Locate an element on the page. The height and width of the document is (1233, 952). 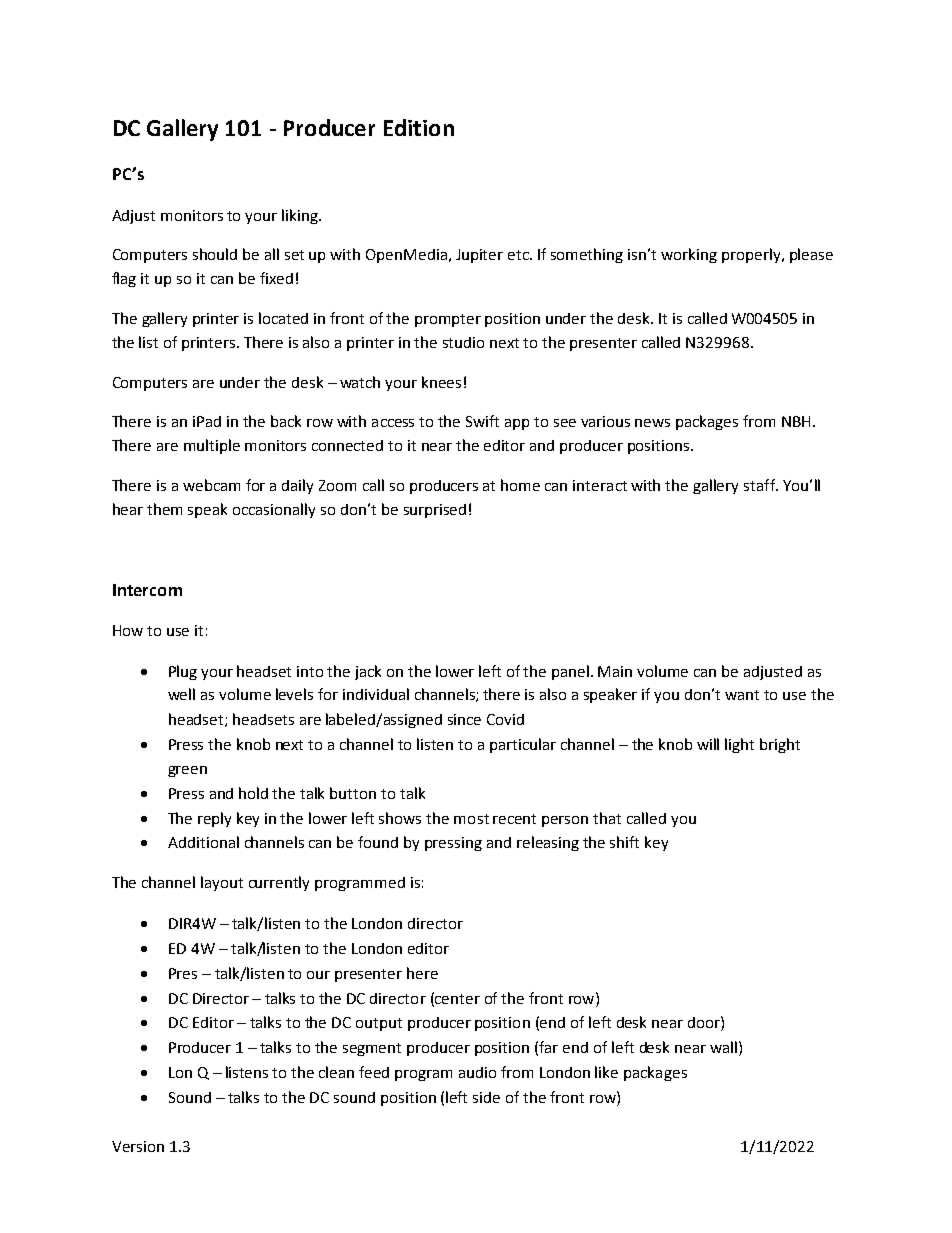
Version is located at coordinates (138, 1146).
